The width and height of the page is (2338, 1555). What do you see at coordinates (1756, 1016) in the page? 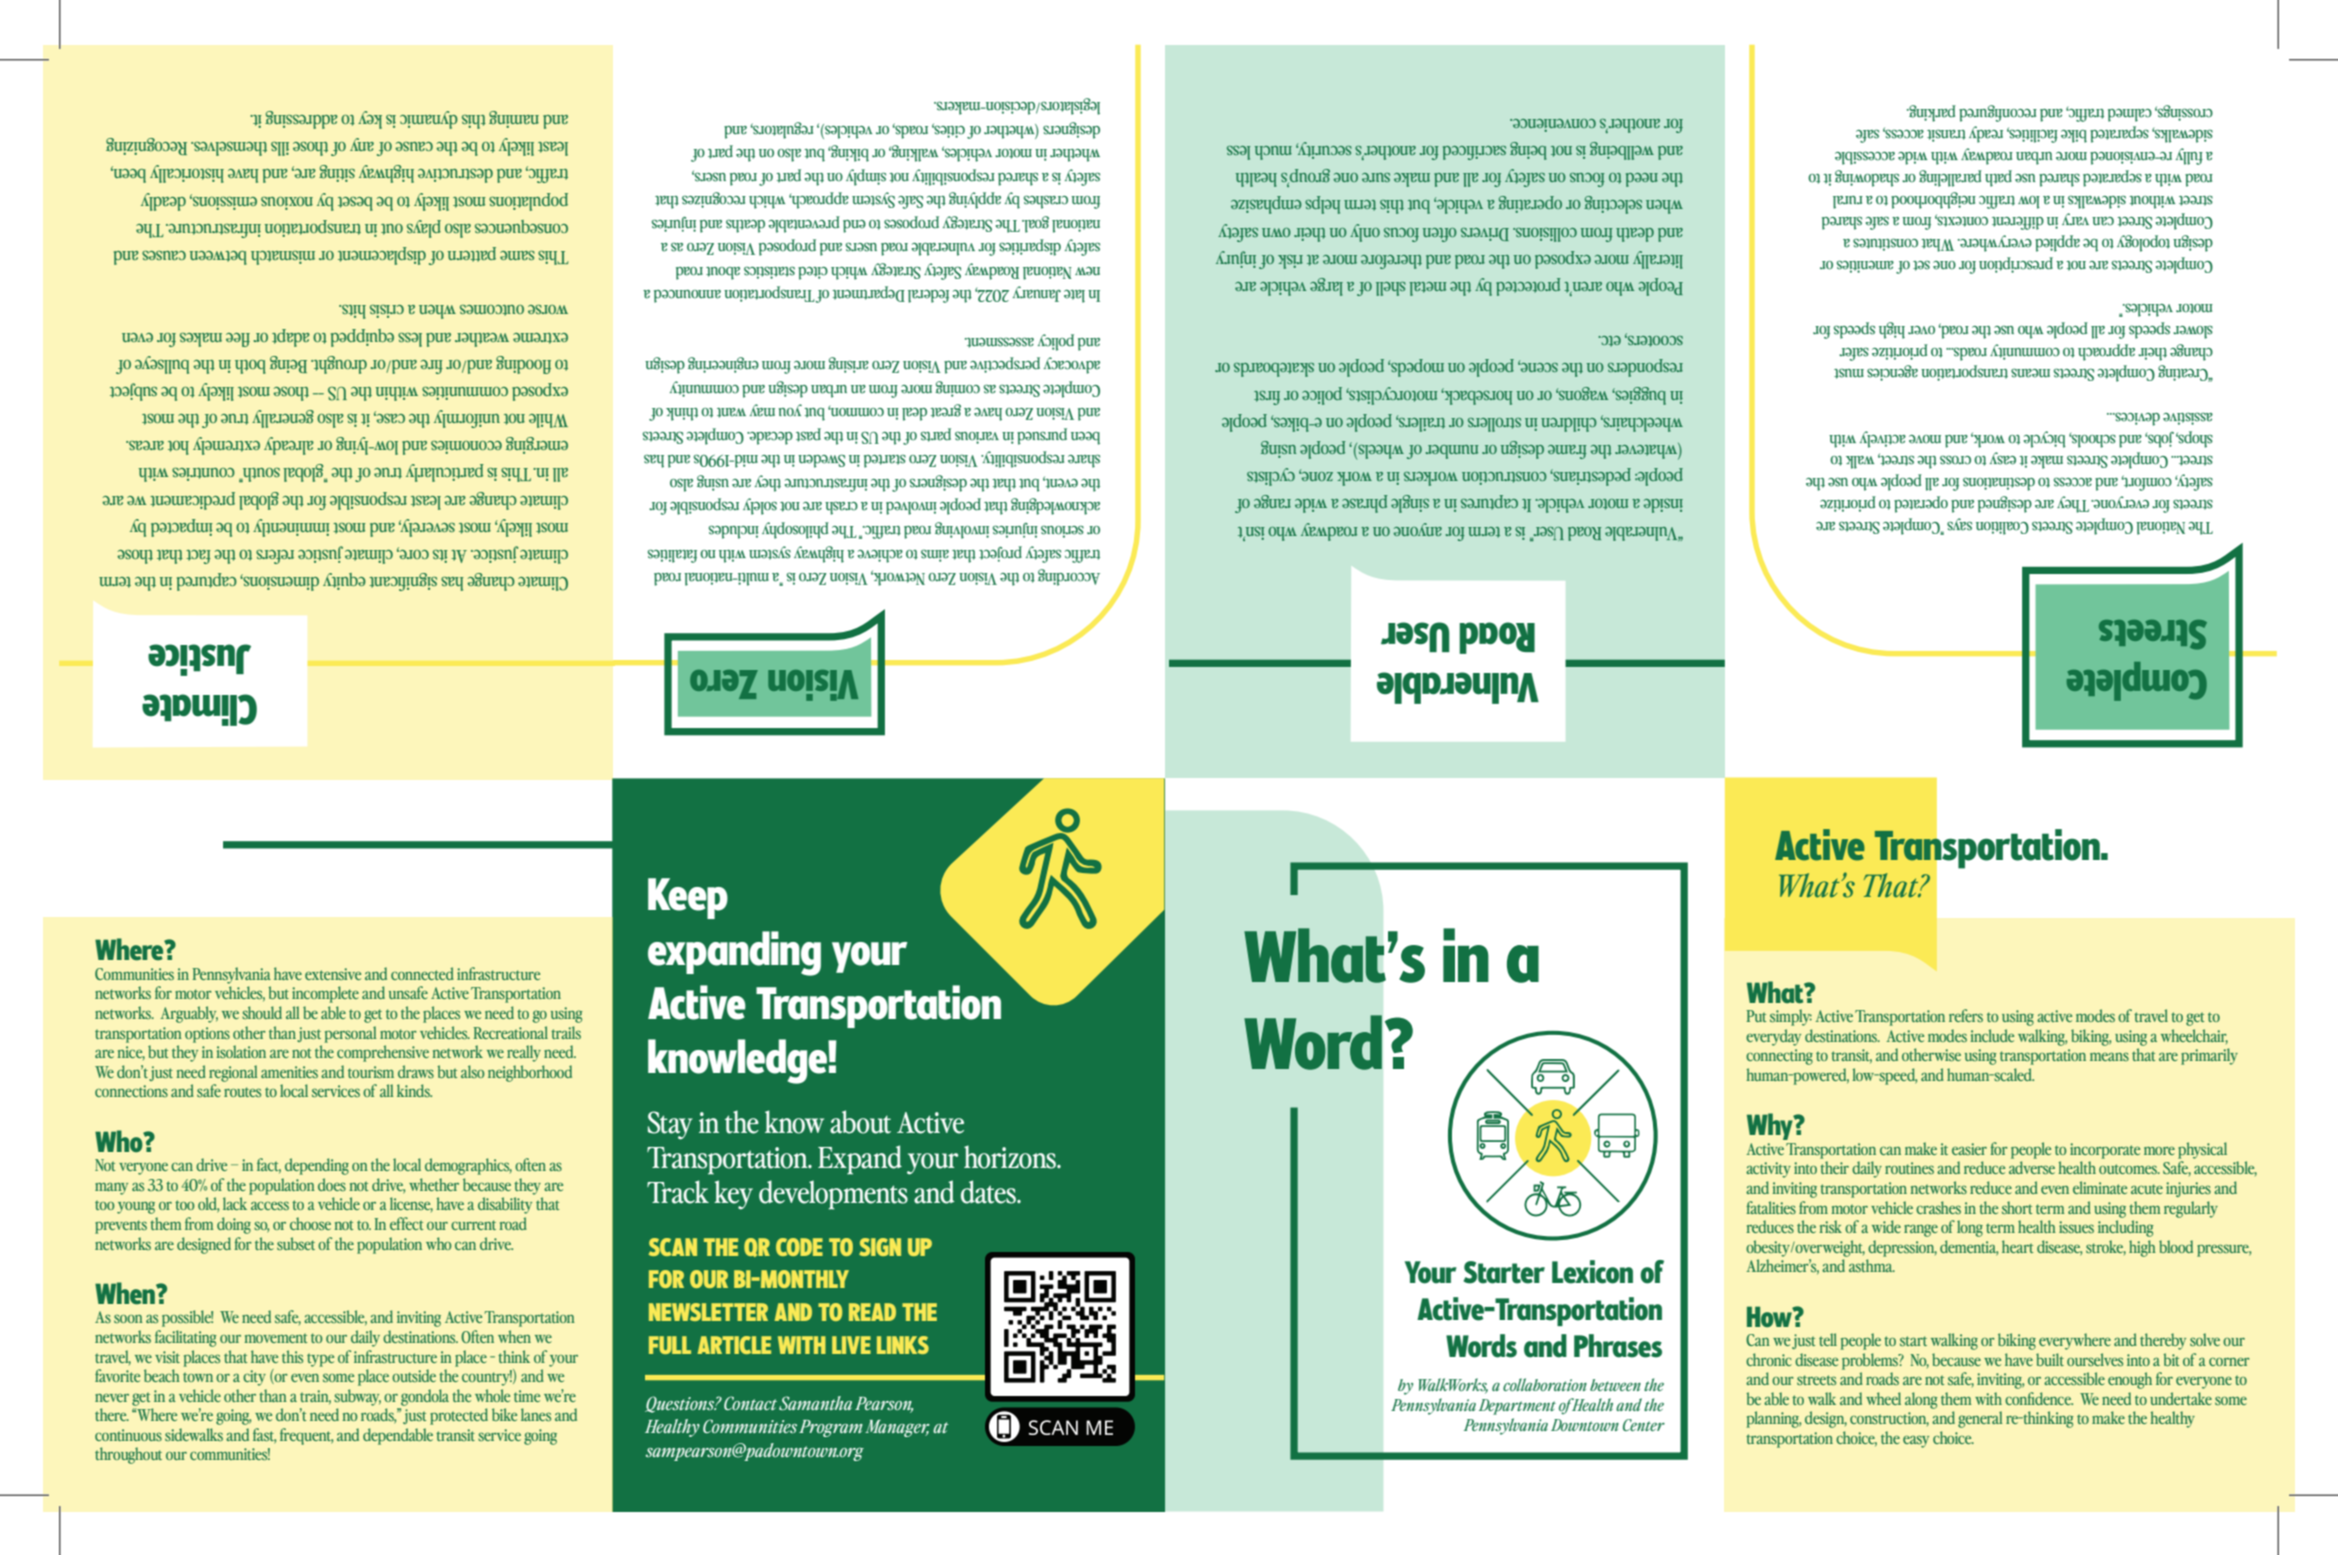
I see `Put` at bounding box center [1756, 1016].
